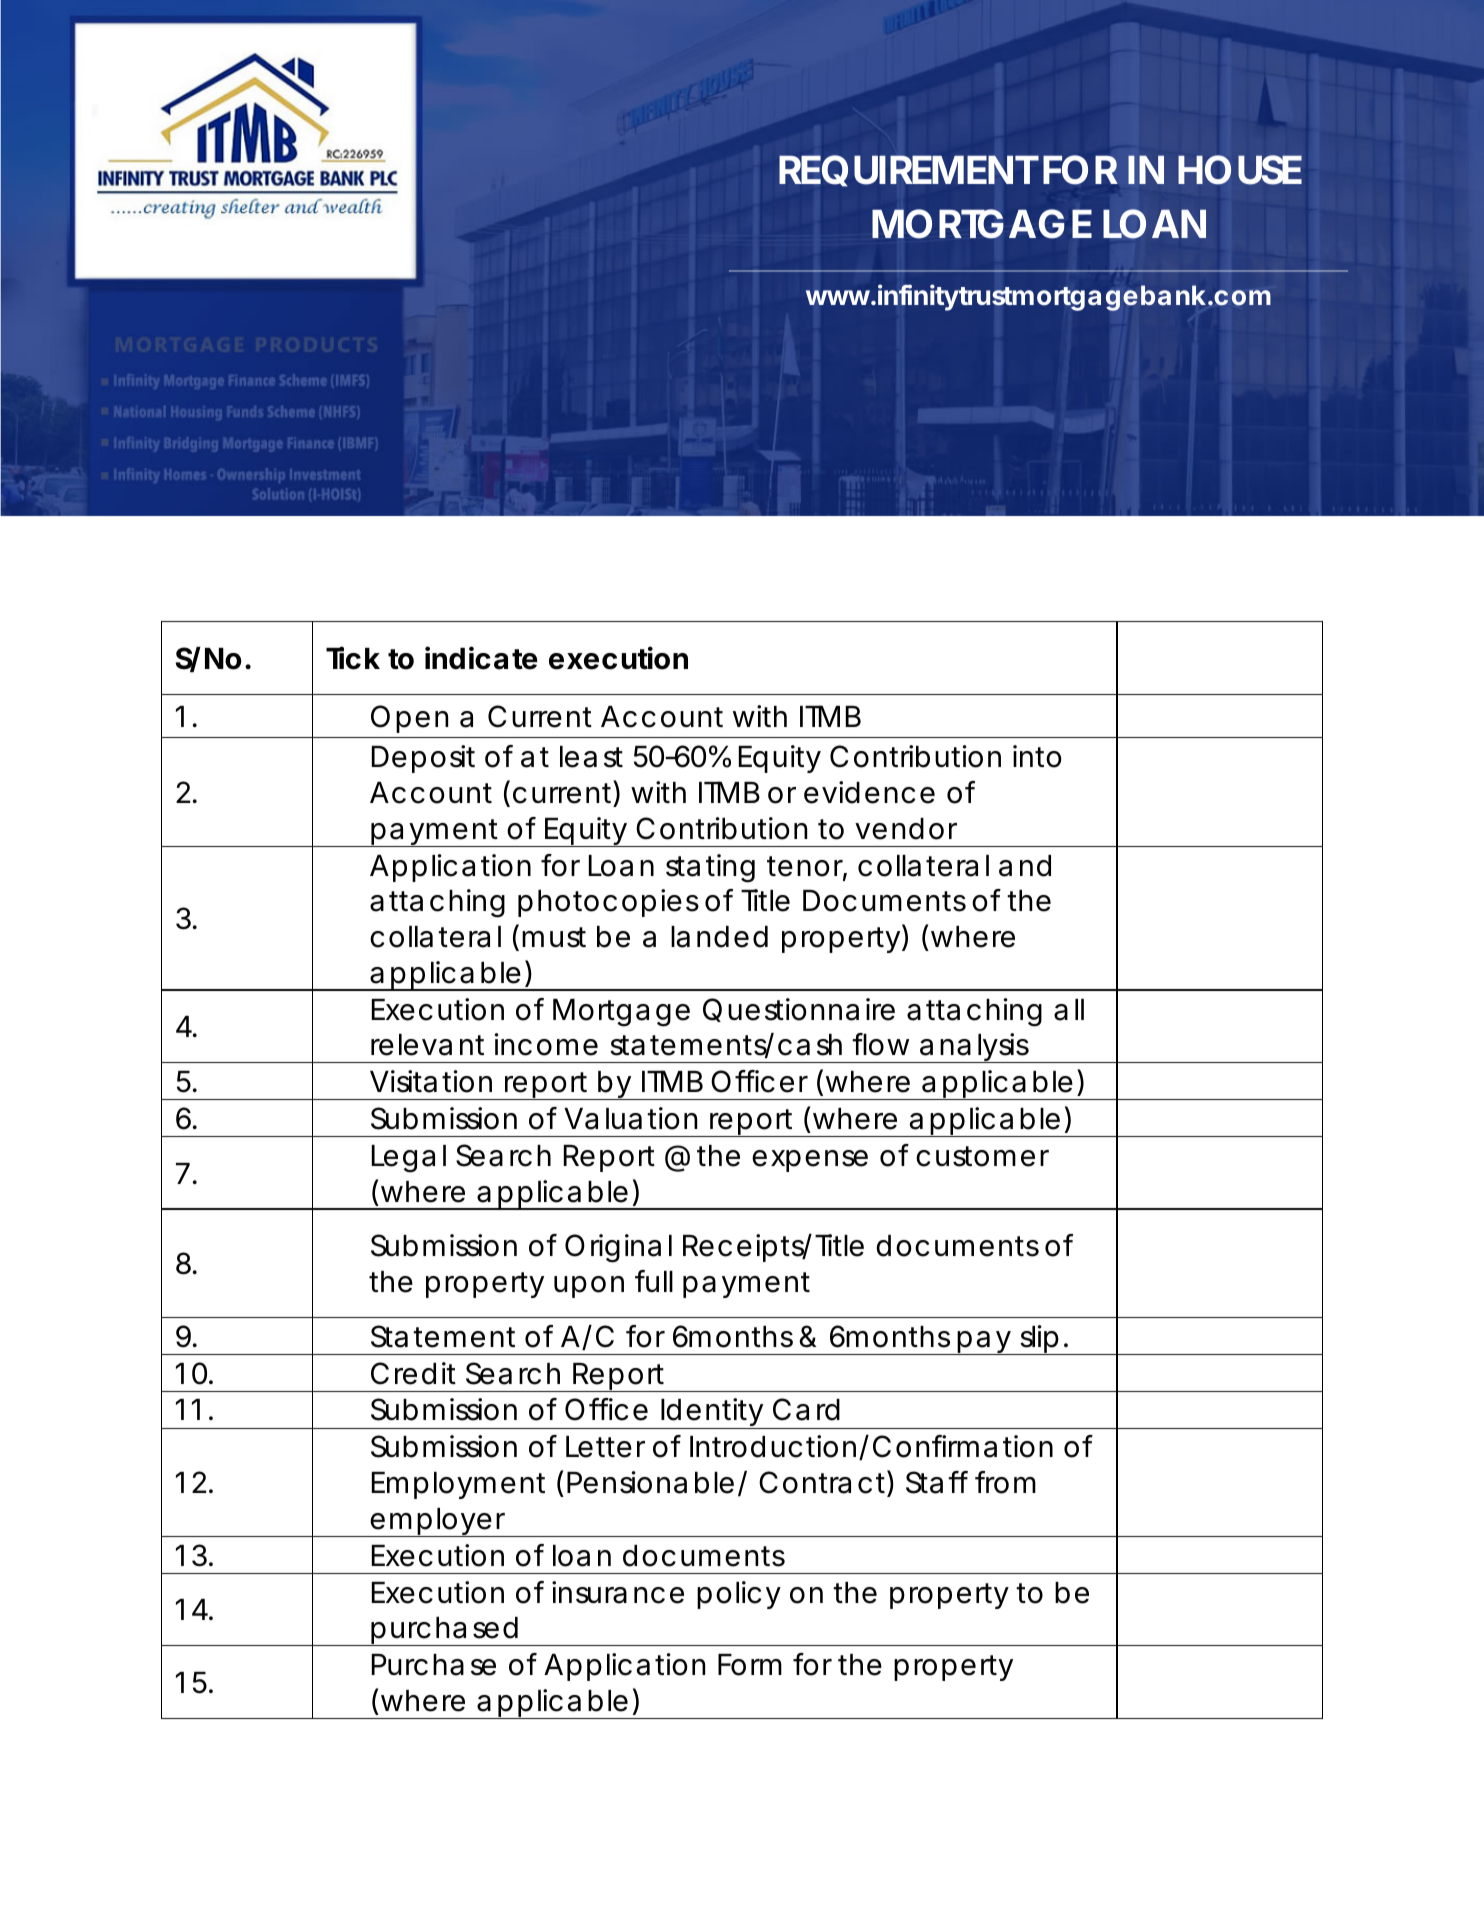  What do you see at coordinates (1040, 1340) in the image?
I see `slip` at bounding box center [1040, 1340].
